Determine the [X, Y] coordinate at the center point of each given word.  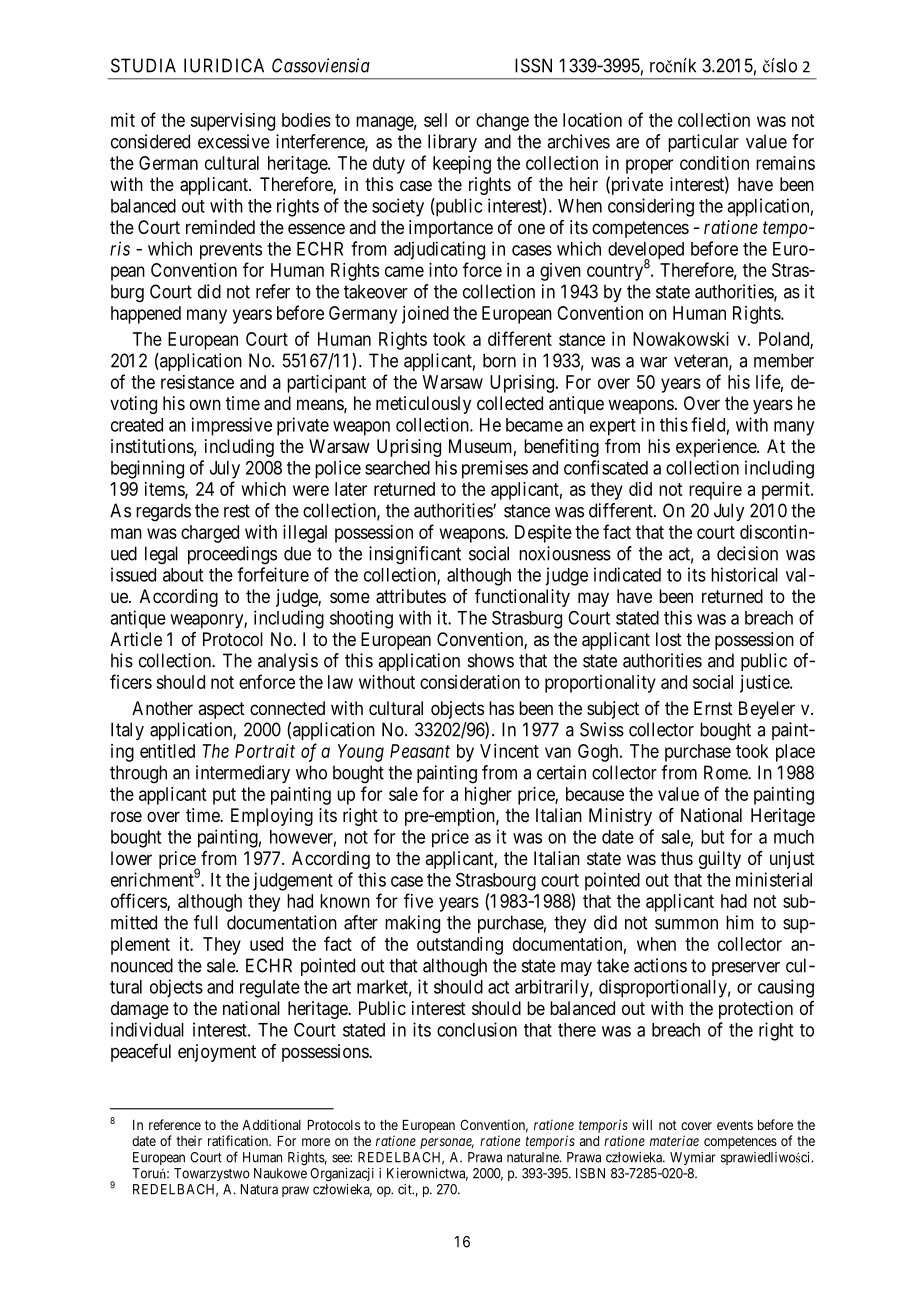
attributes [411, 596]
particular [703, 143]
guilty [720, 860]
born [499, 360]
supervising [232, 122]
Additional [271, 1124]
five [418, 900]
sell [435, 120]
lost [669, 639]
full [206, 922]
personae [447, 1143]
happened [146, 315]
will [642, 1124]
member [784, 360]
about [183, 575]
